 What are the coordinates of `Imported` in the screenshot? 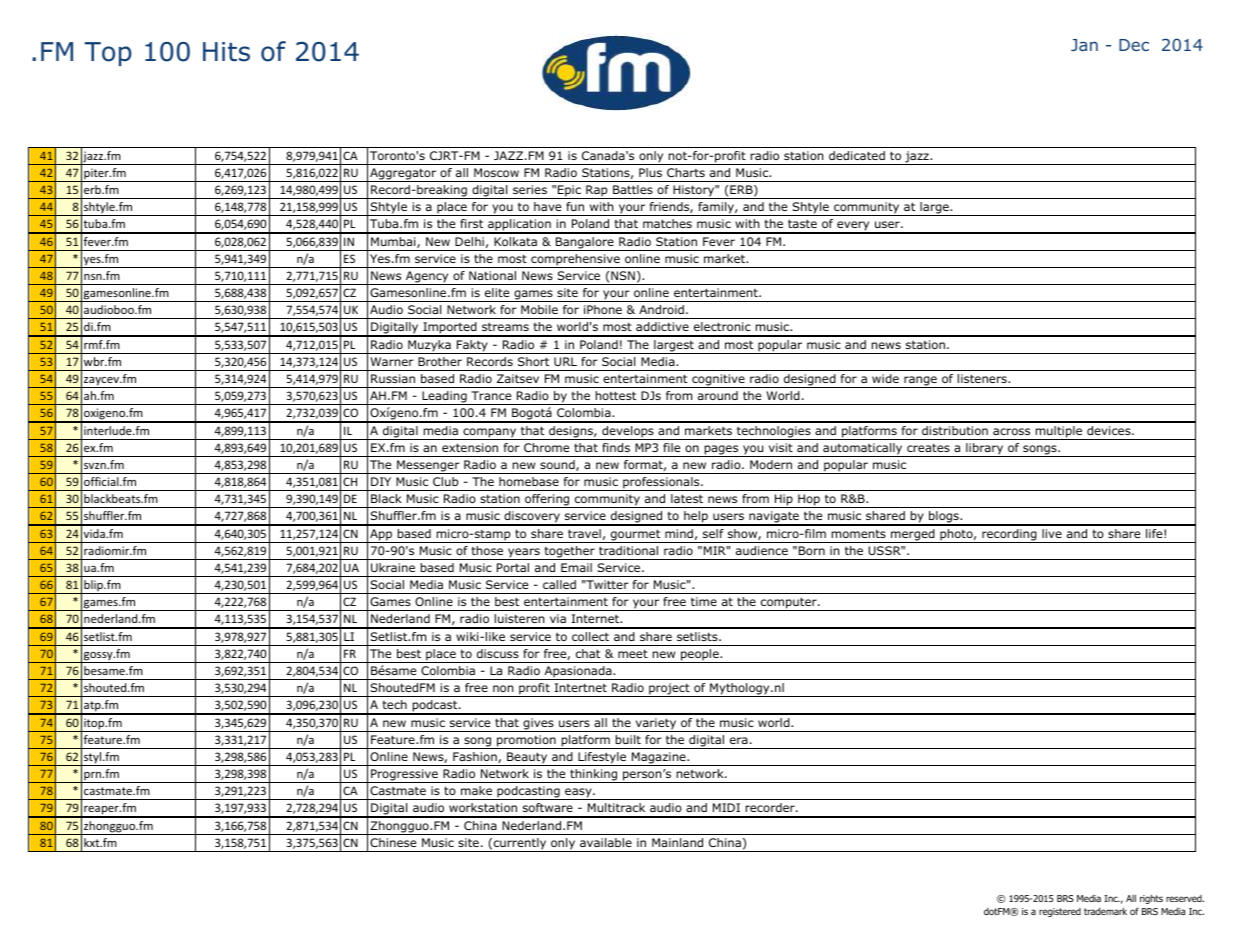 It's located at (450, 329).
